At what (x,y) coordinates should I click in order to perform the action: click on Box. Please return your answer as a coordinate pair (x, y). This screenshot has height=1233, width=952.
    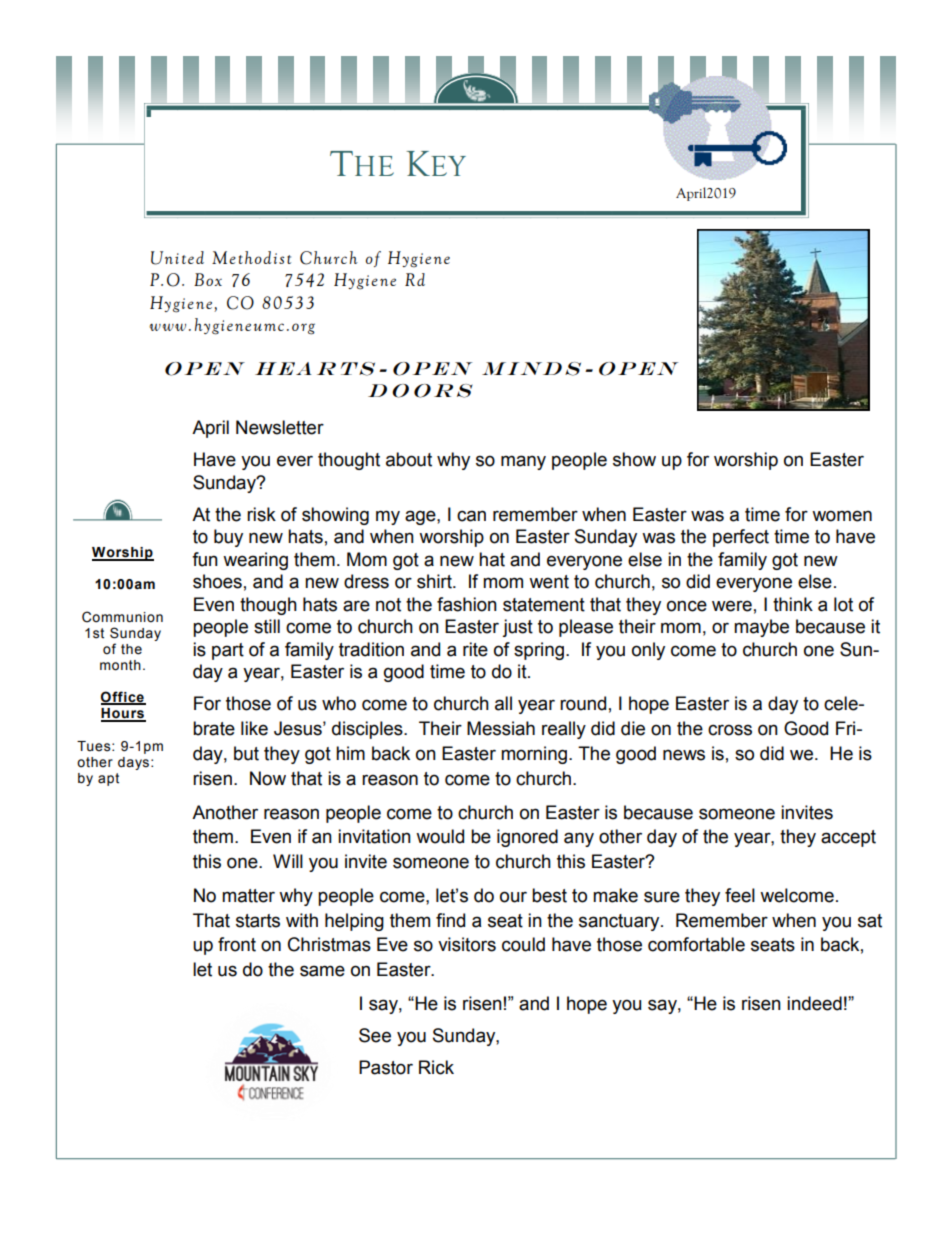
    Looking at the image, I should click on (208, 279).
